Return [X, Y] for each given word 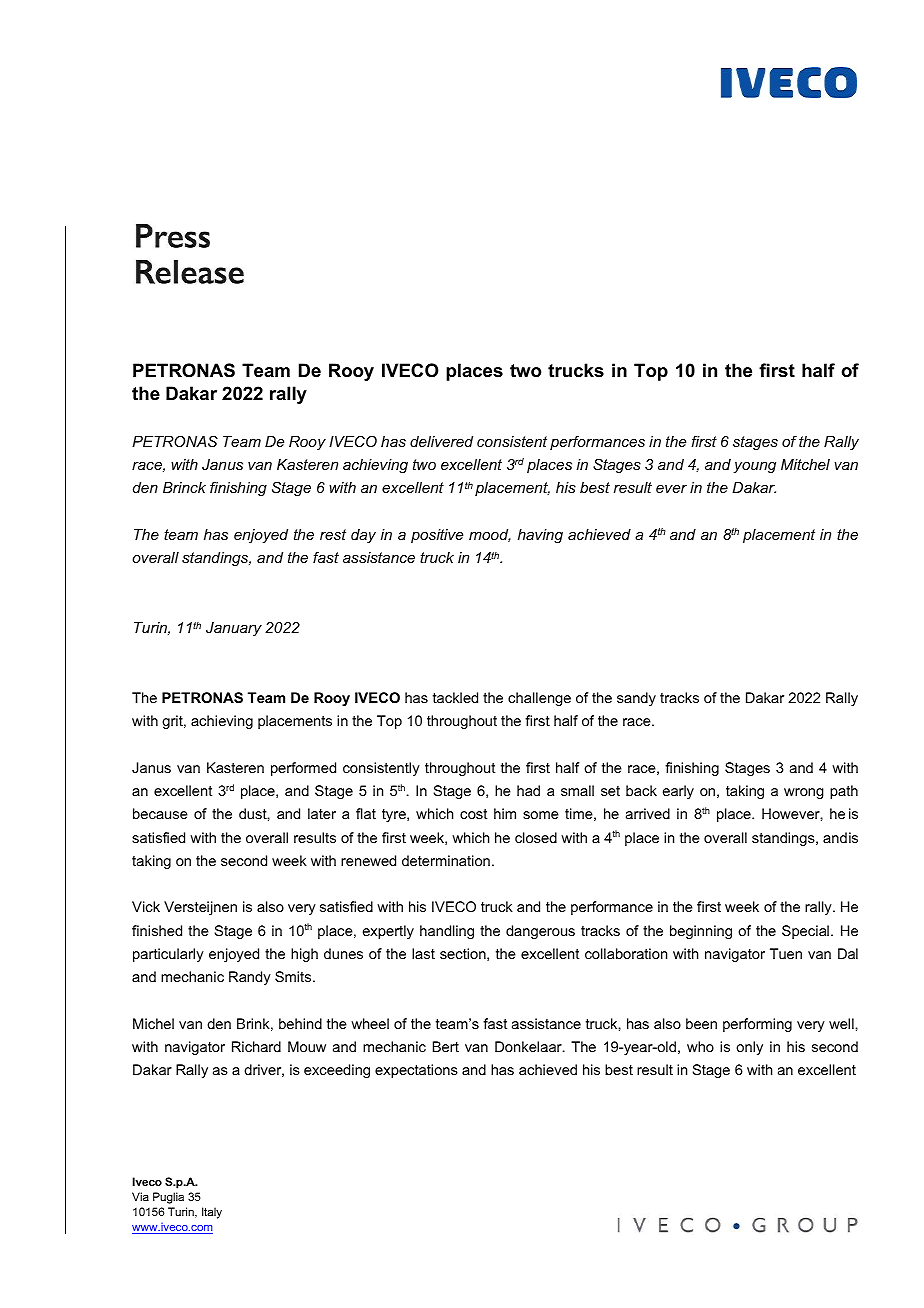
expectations [416, 1071]
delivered [441, 441]
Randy [250, 978]
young [754, 468]
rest [333, 534]
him [505, 813]
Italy [212, 1213]
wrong [804, 793]
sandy [636, 699]
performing [757, 1025]
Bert [446, 1046]
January [234, 629]
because [160, 813]
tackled [455, 697]
